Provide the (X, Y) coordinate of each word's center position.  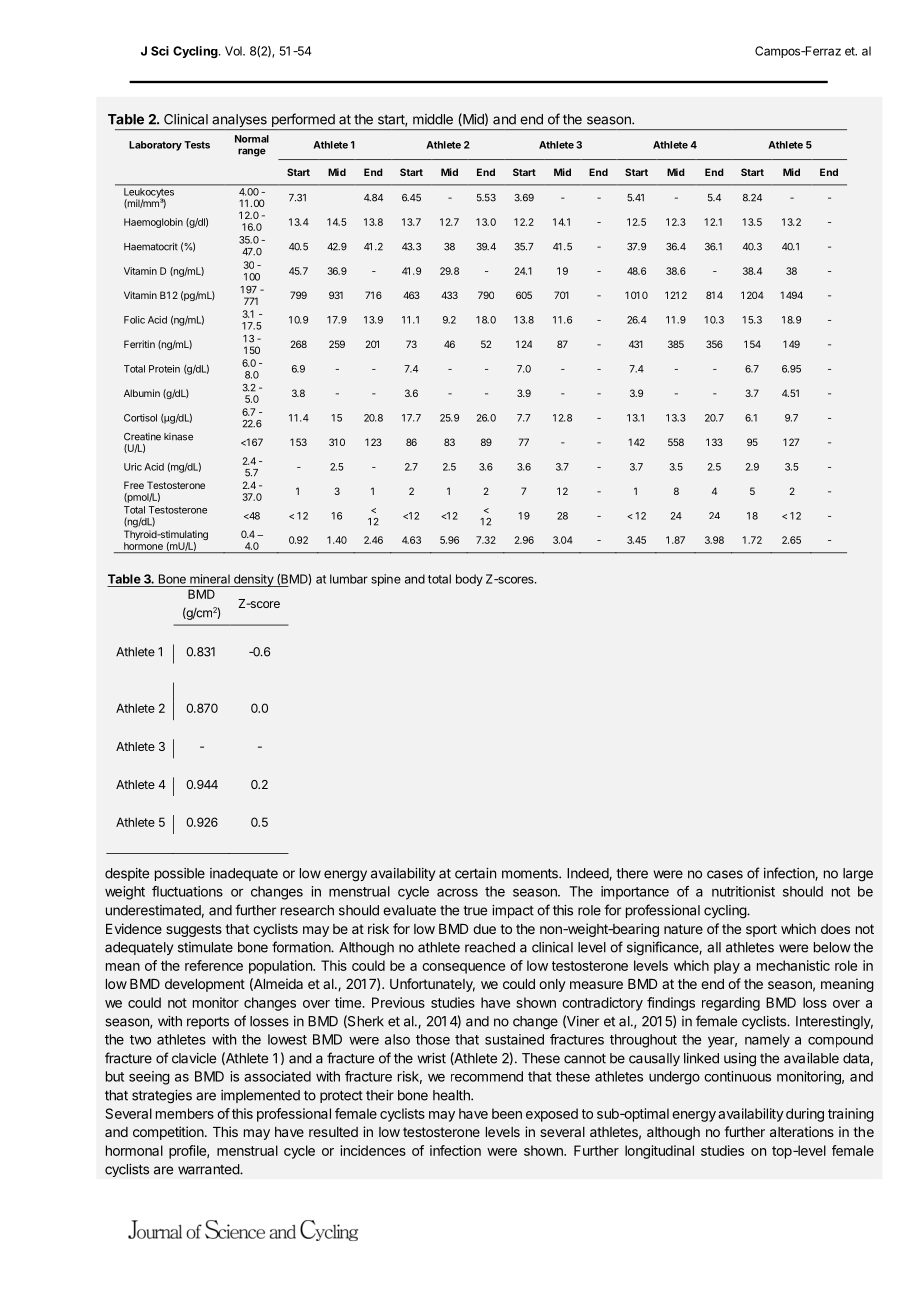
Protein (164, 369)
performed (303, 121)
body (469, 580)
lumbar (349, 579)
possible (180, 874)
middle (433, 119)
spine (386, 580)
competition (169, 1133)
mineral (210, 579)
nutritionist (743, 891)
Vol (234, 51)
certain (475, 873)
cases (725, 874)
